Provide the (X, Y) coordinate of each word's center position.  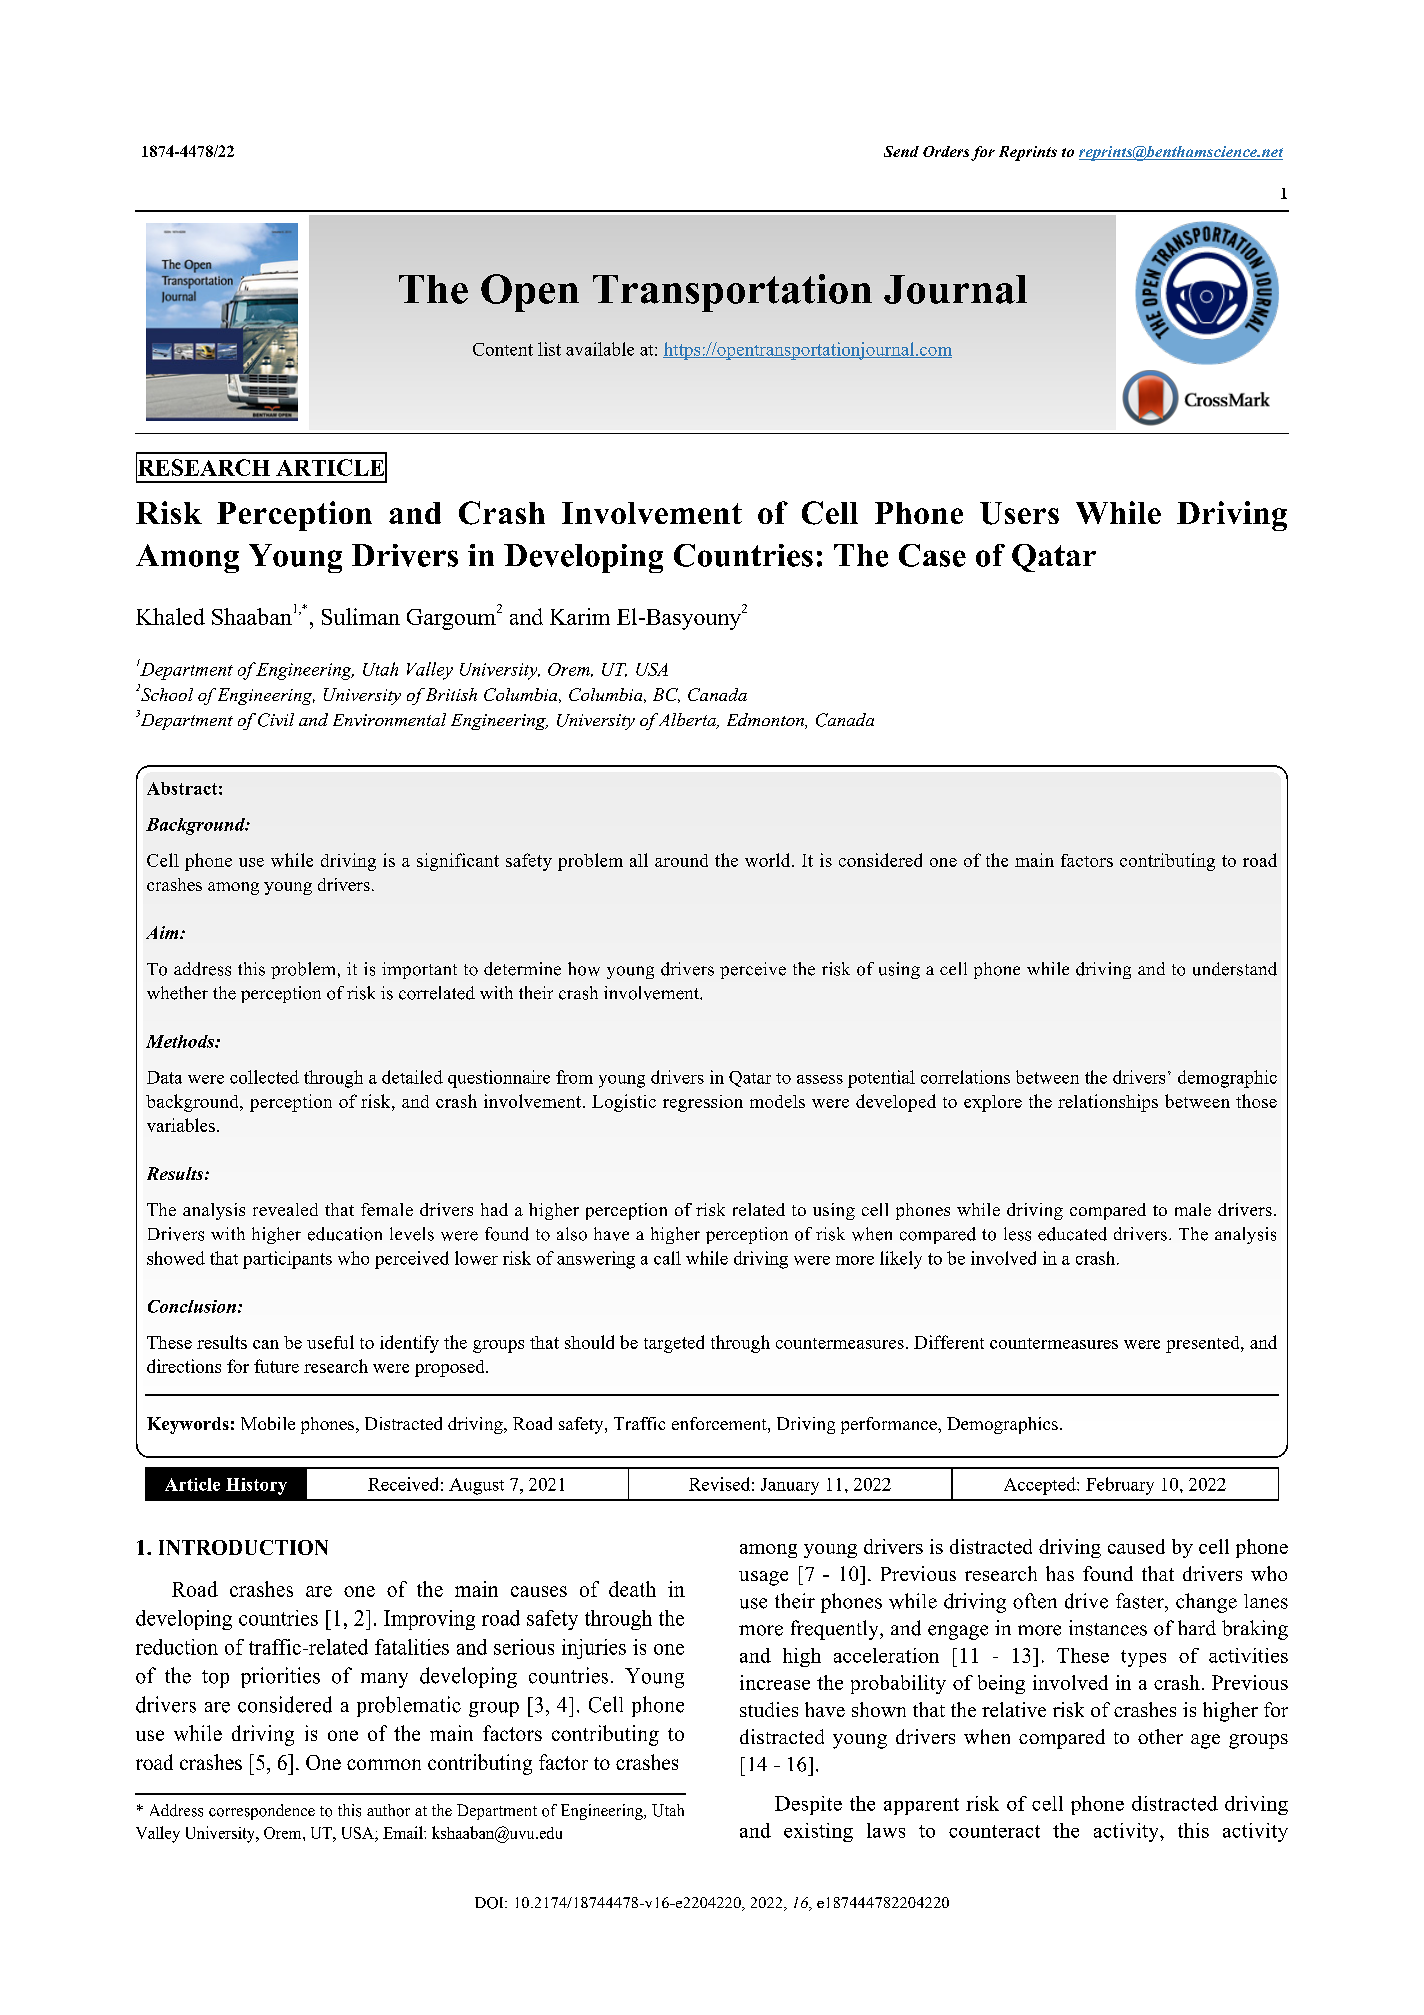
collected (264, 1077)
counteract (994, 1831)
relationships (1108, 1103)
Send (901, 151)
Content (503, 349)
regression (703, 1103)
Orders (946, 151)
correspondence (262, 1812)
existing (818, 1832)
